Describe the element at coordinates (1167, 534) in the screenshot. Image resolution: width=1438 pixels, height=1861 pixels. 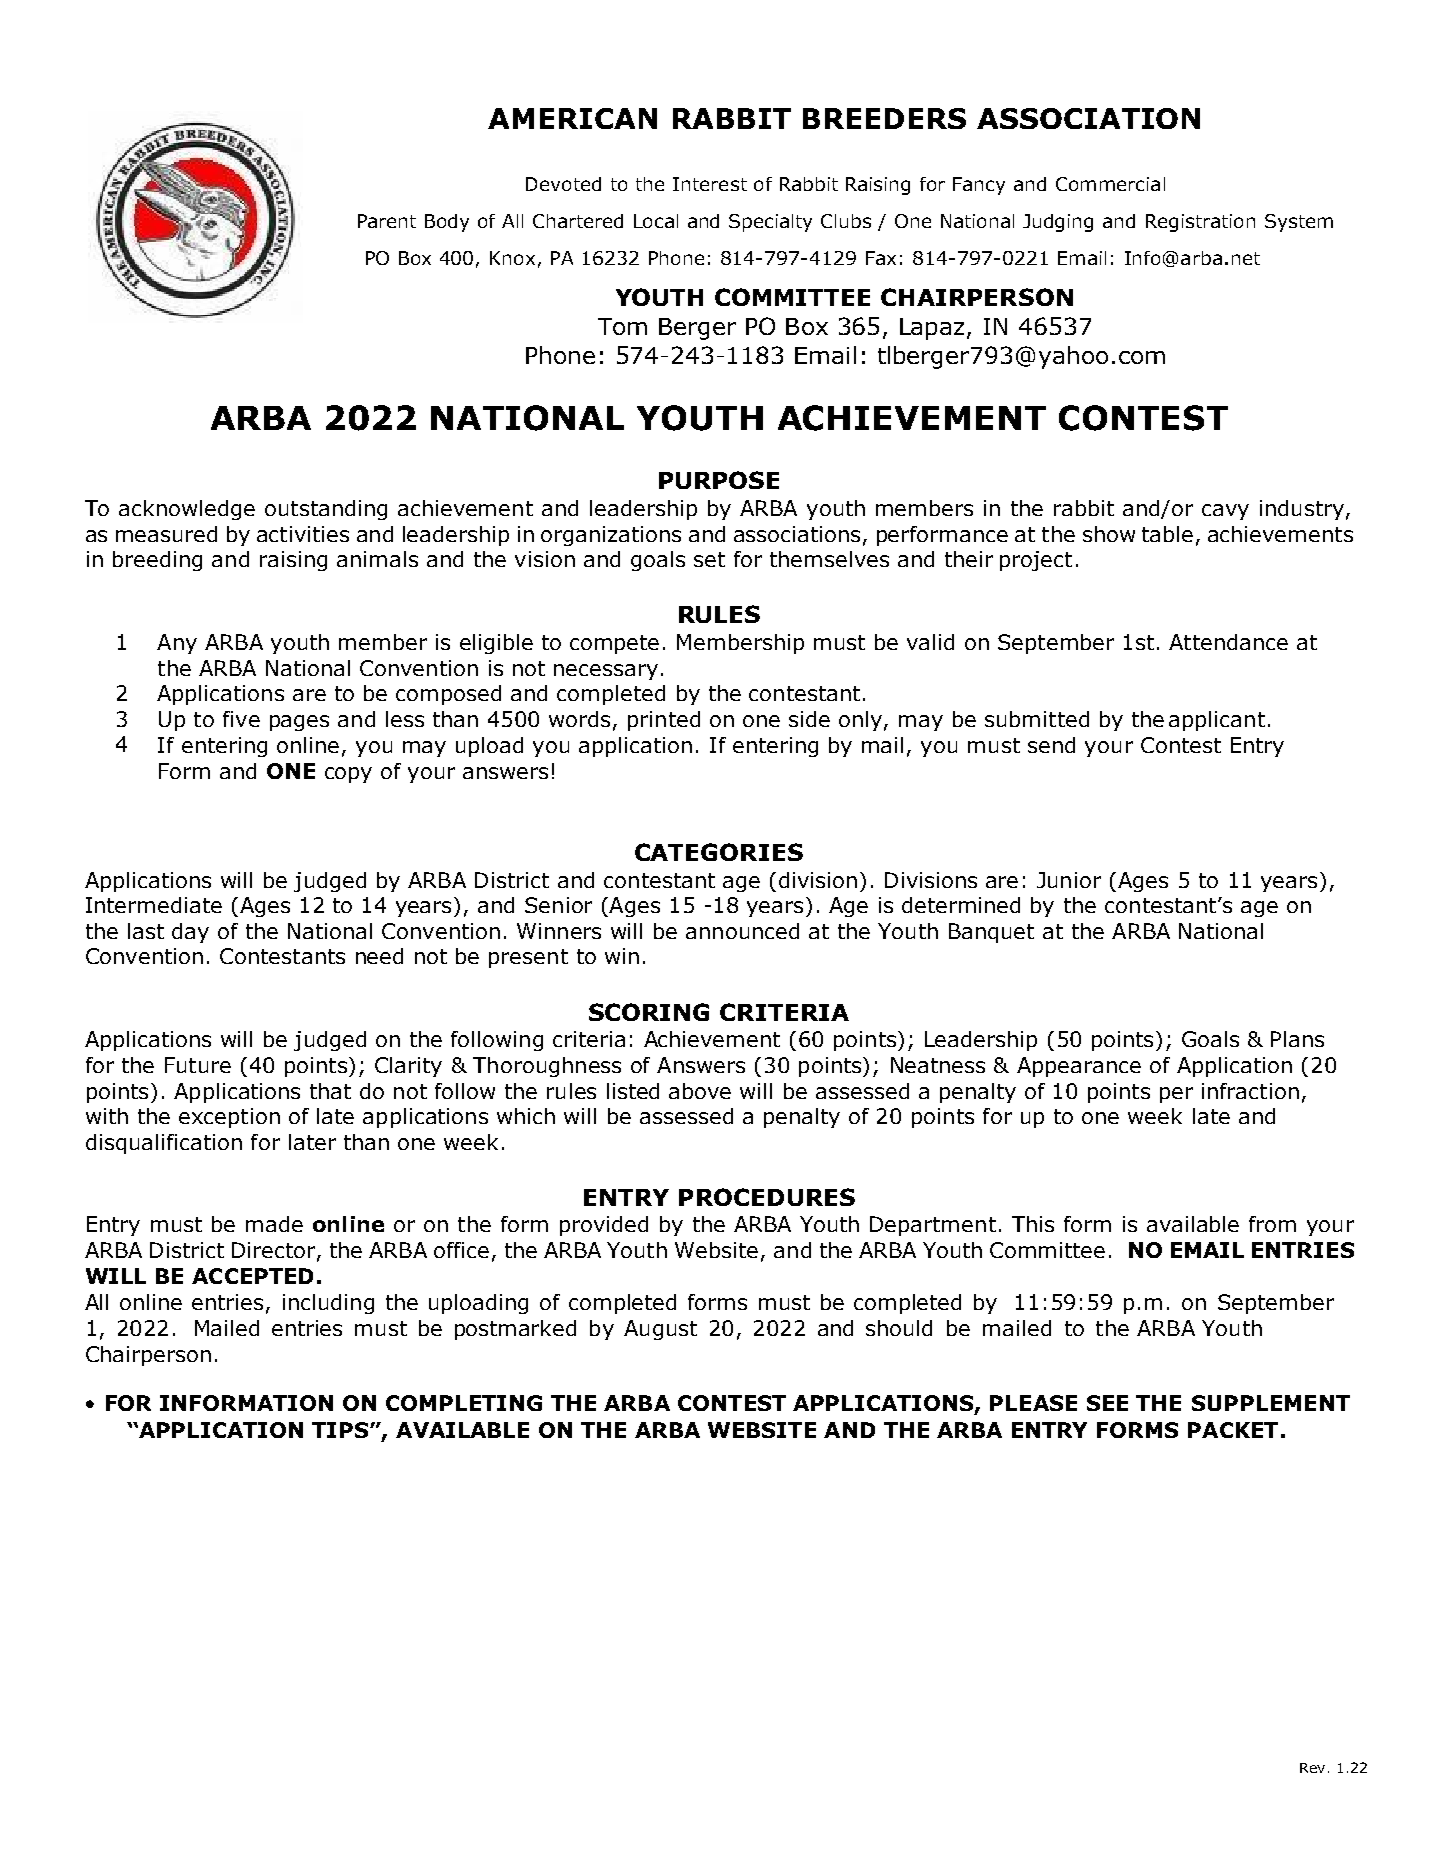
I see `table` at that location.
